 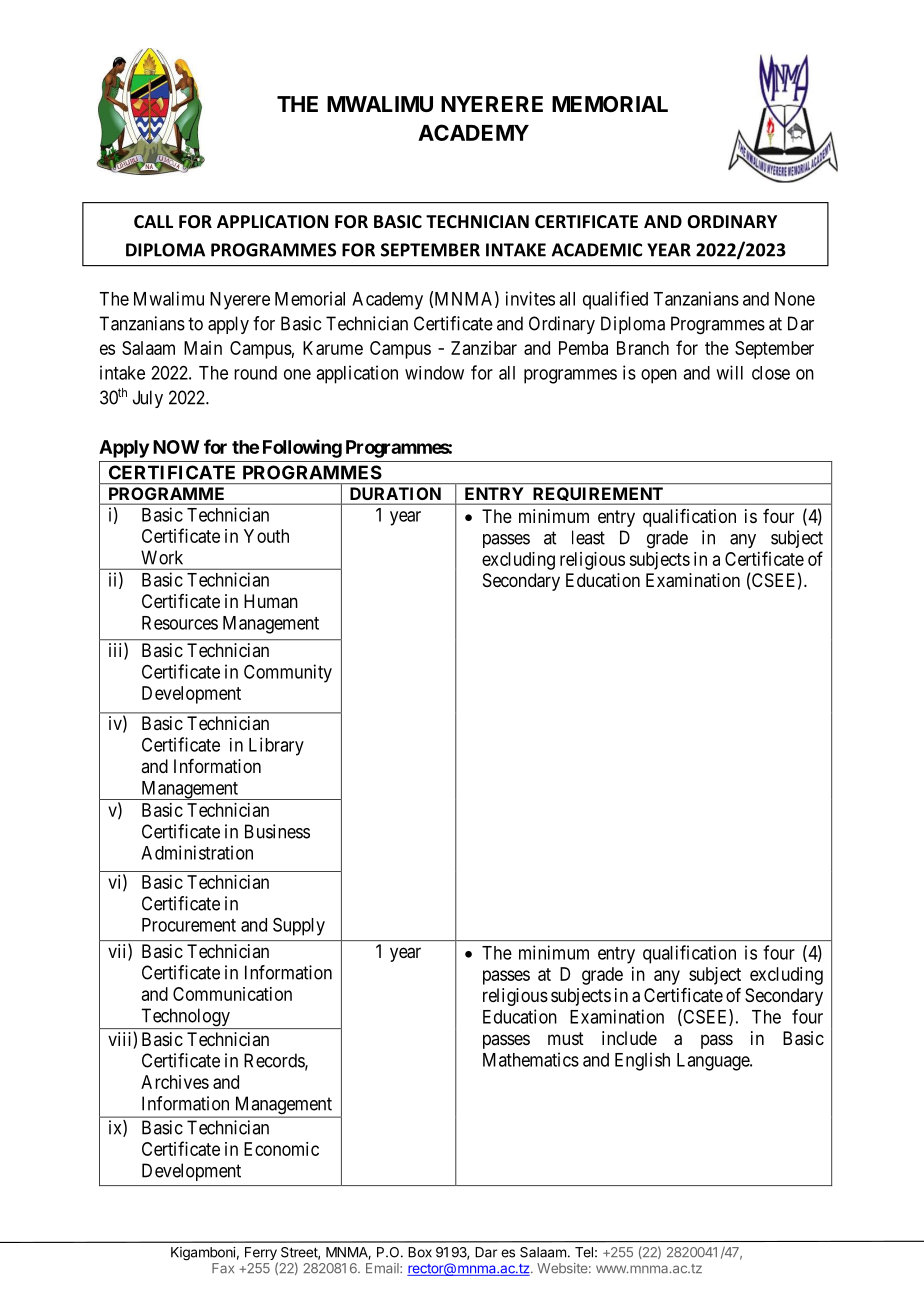 What do you see at coordinates (795, 299) in the screenshot?
I see `None` at bounding box center [795, 299].
